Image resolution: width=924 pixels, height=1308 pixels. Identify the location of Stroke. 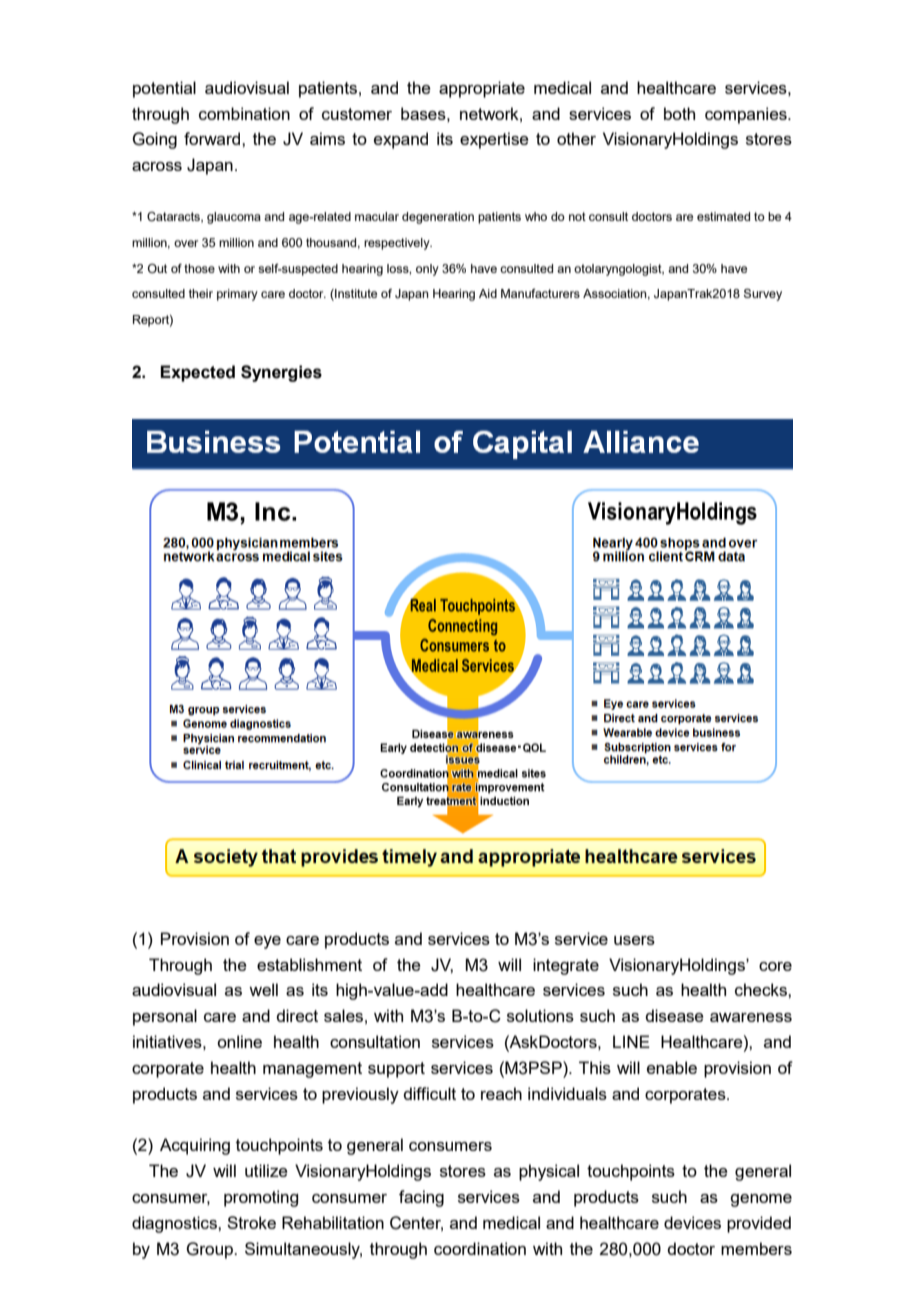
(251, 1222).
